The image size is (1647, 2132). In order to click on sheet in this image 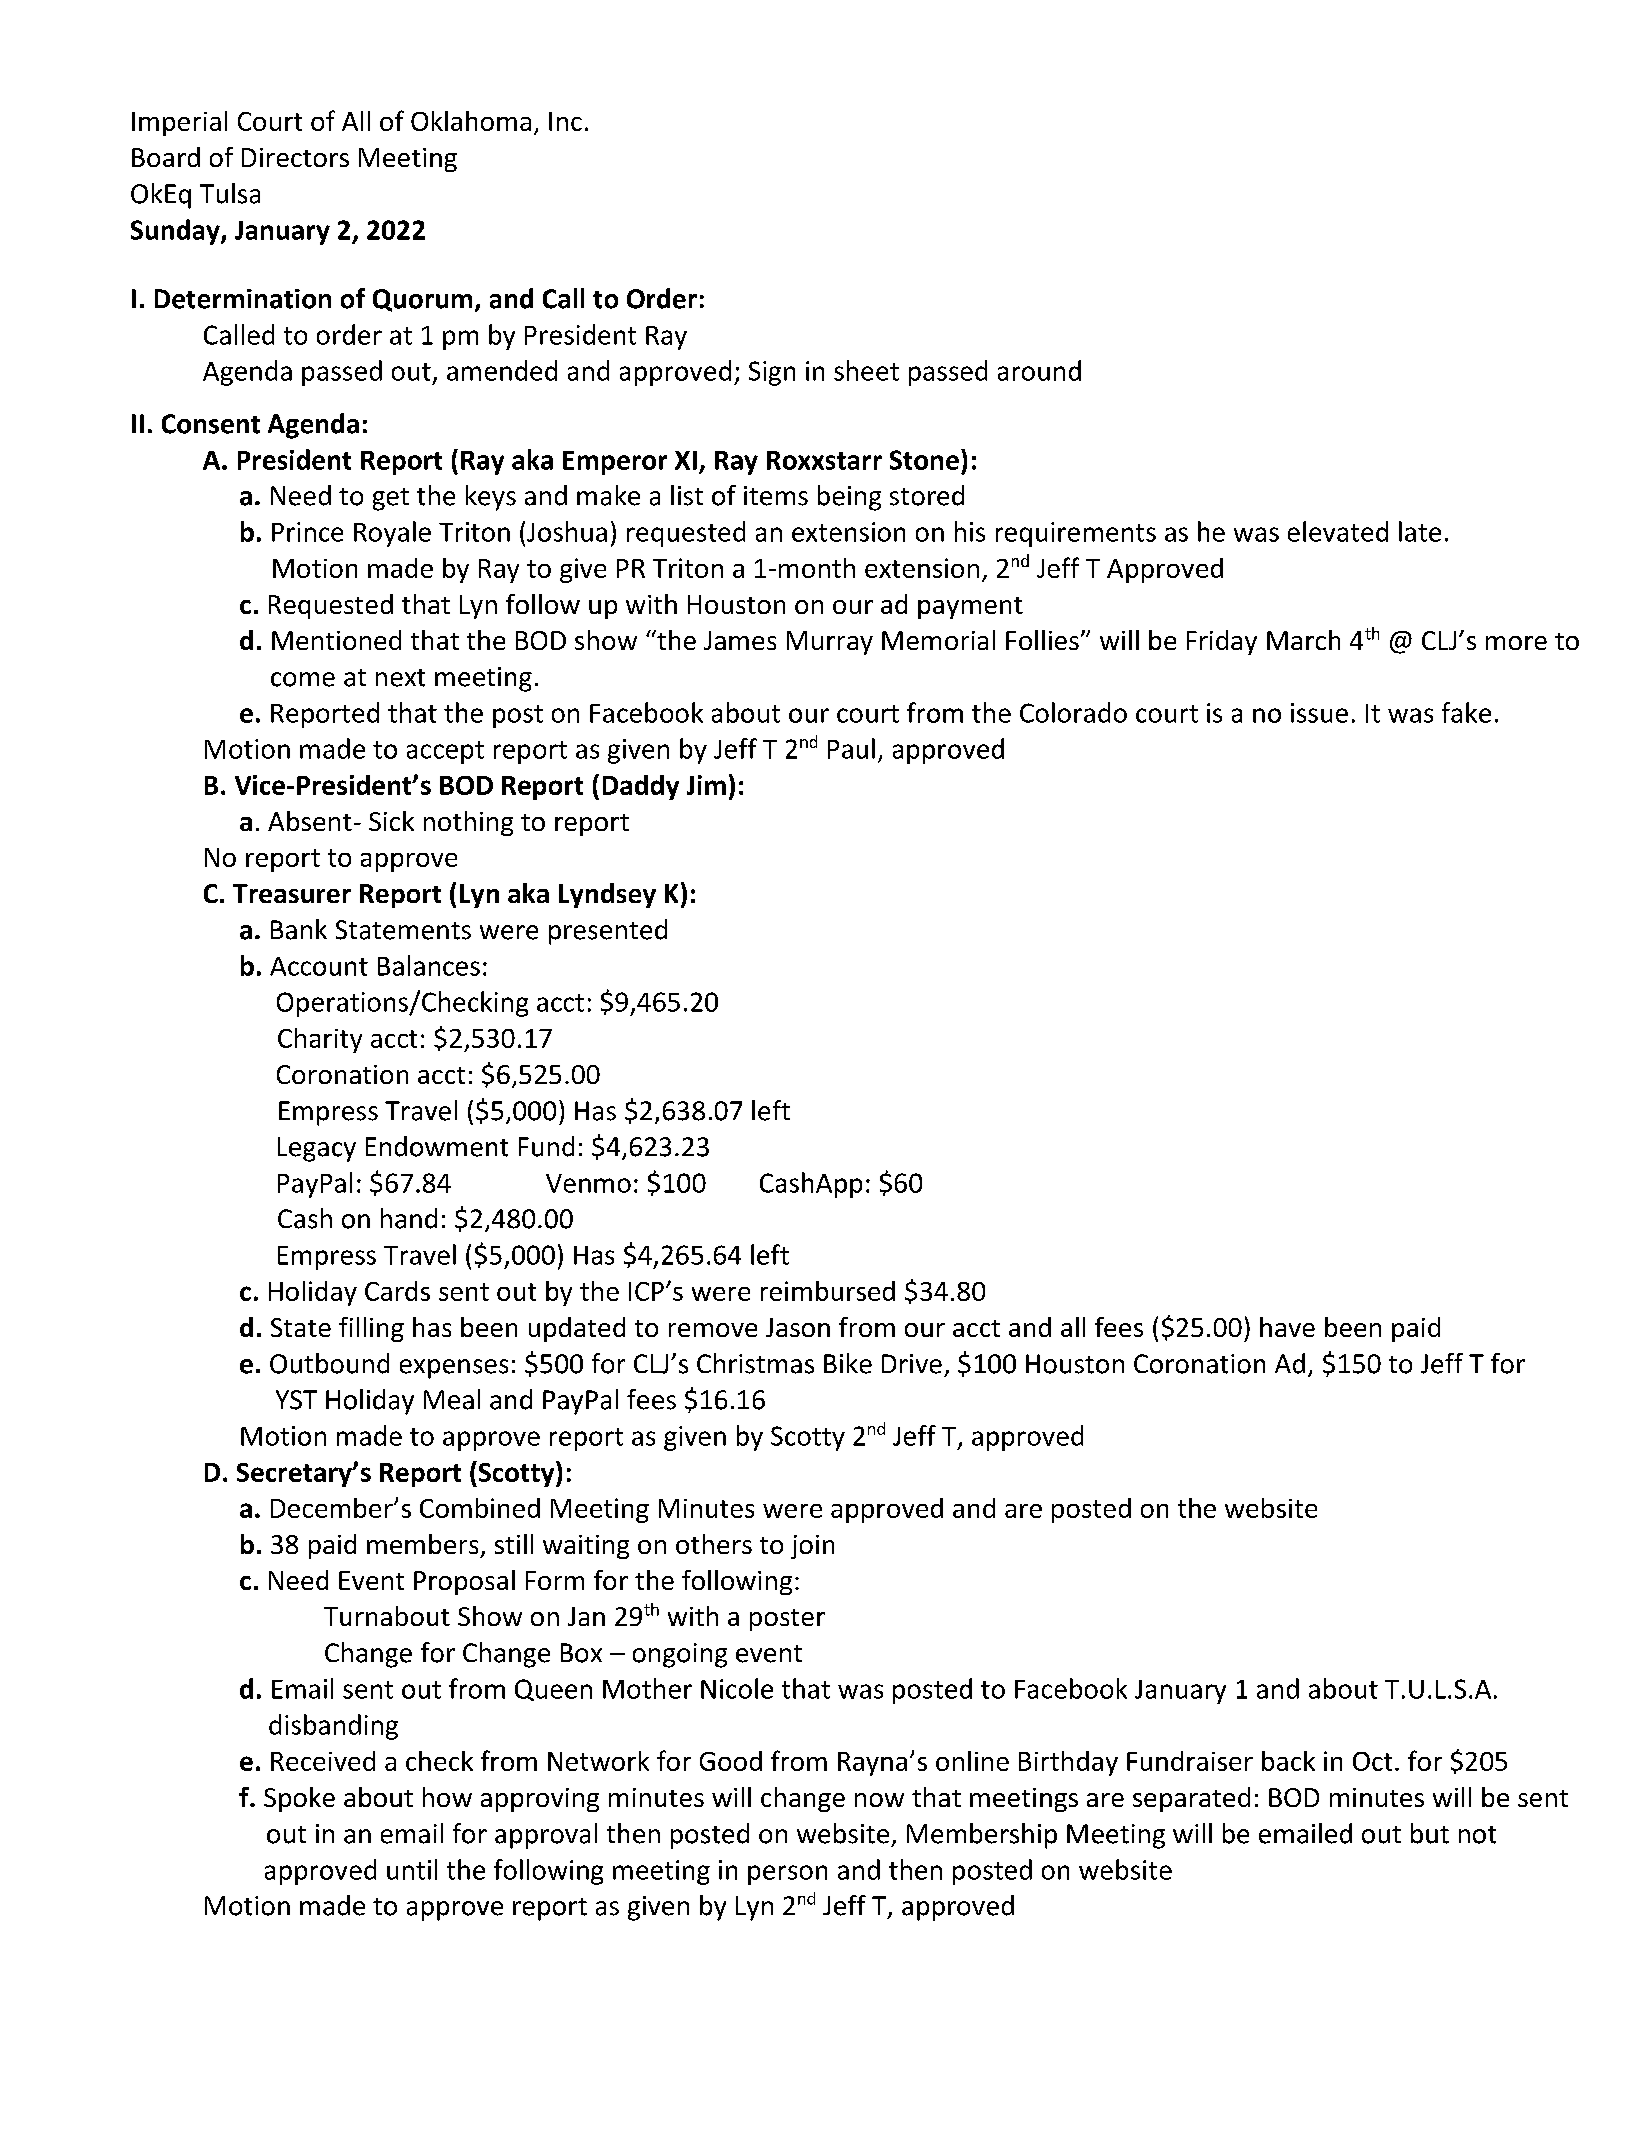, I will do `click(866, 370)`.
